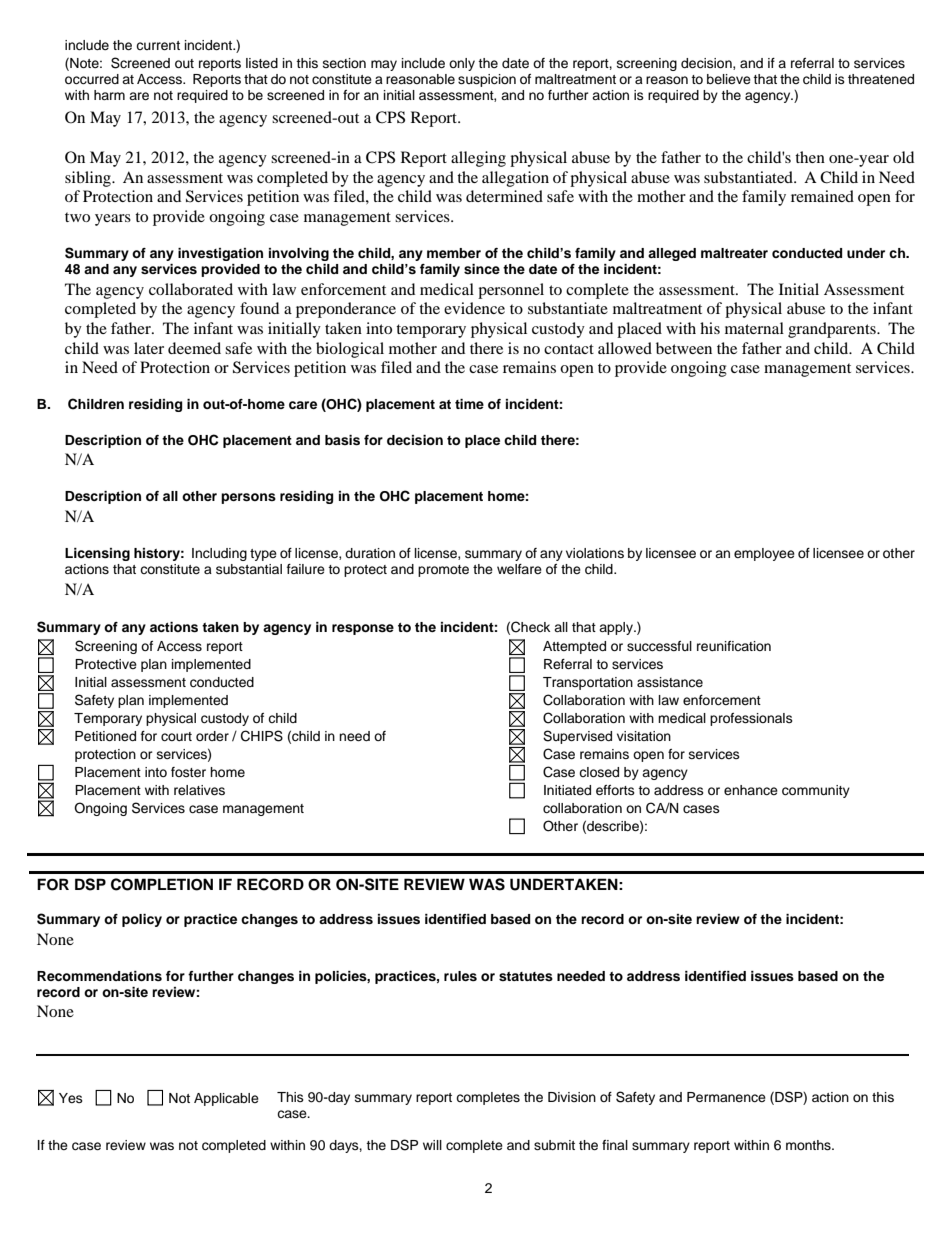 Image resolution: width=952 pixels, height=1233 pixels. I want to click on months, so click(809, 1145).
